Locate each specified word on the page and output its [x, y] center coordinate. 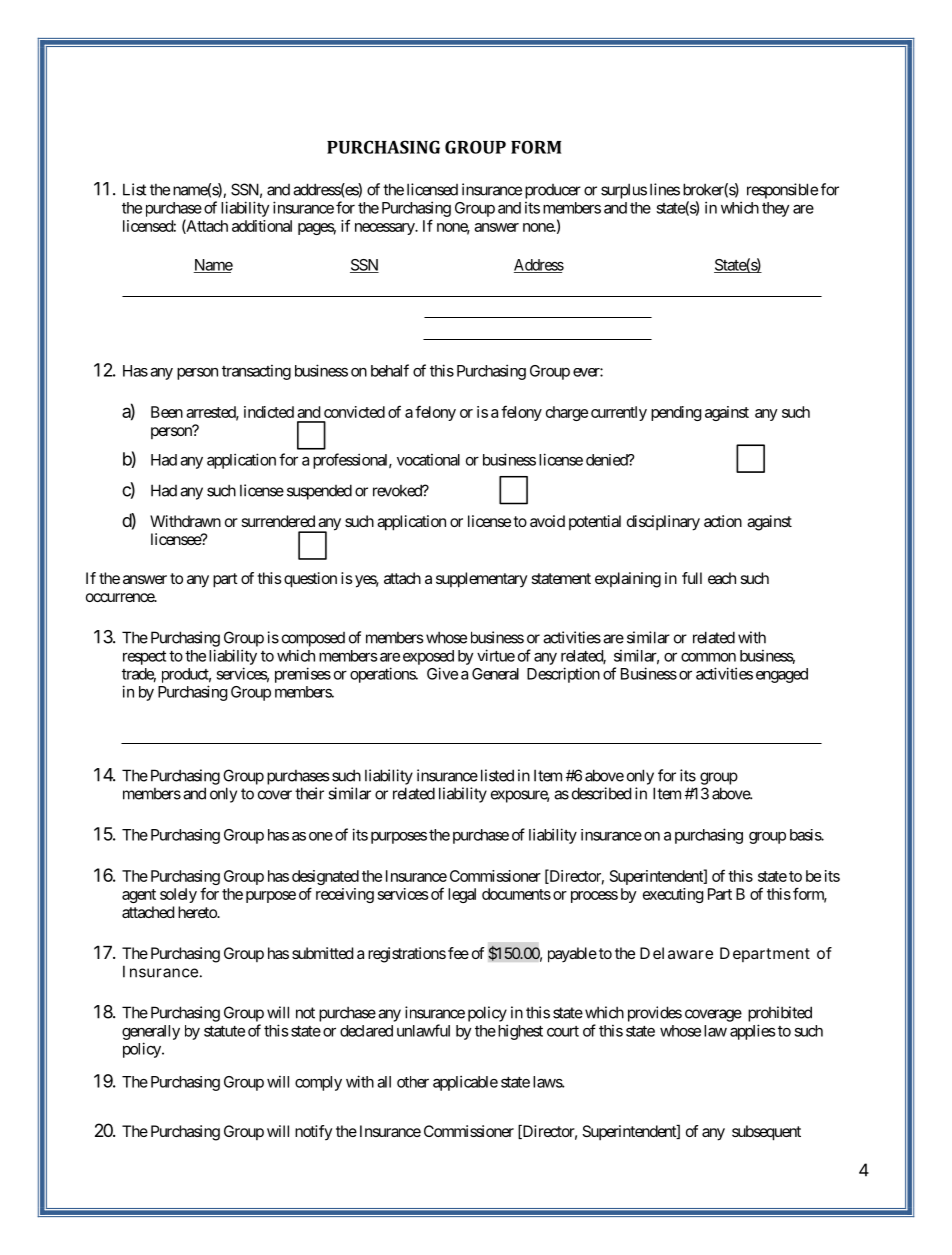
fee [458, 953]
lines [665, 189]
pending [676, 413]
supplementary [482, 580]
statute [224, 1031]
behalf [390, 370]
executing [673, 895]
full [692, 578]
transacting [256, 372]
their [309, 793]
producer [553, 191]
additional [262, 226]
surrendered [278, 521]
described [601, 793]
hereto [198, 912]
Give [442, 673]
